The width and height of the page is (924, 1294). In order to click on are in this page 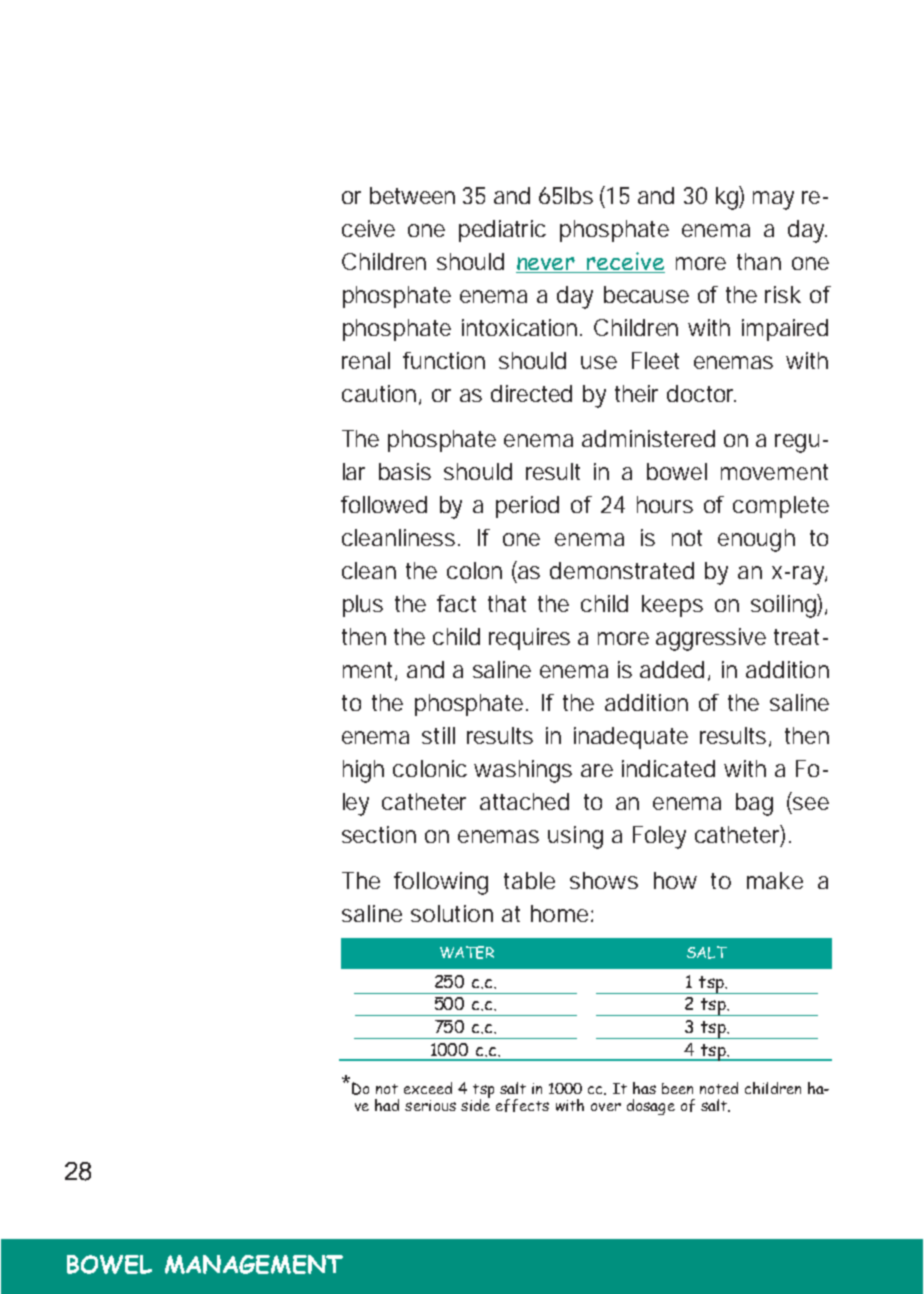, I will do `click(597, 770)`.
